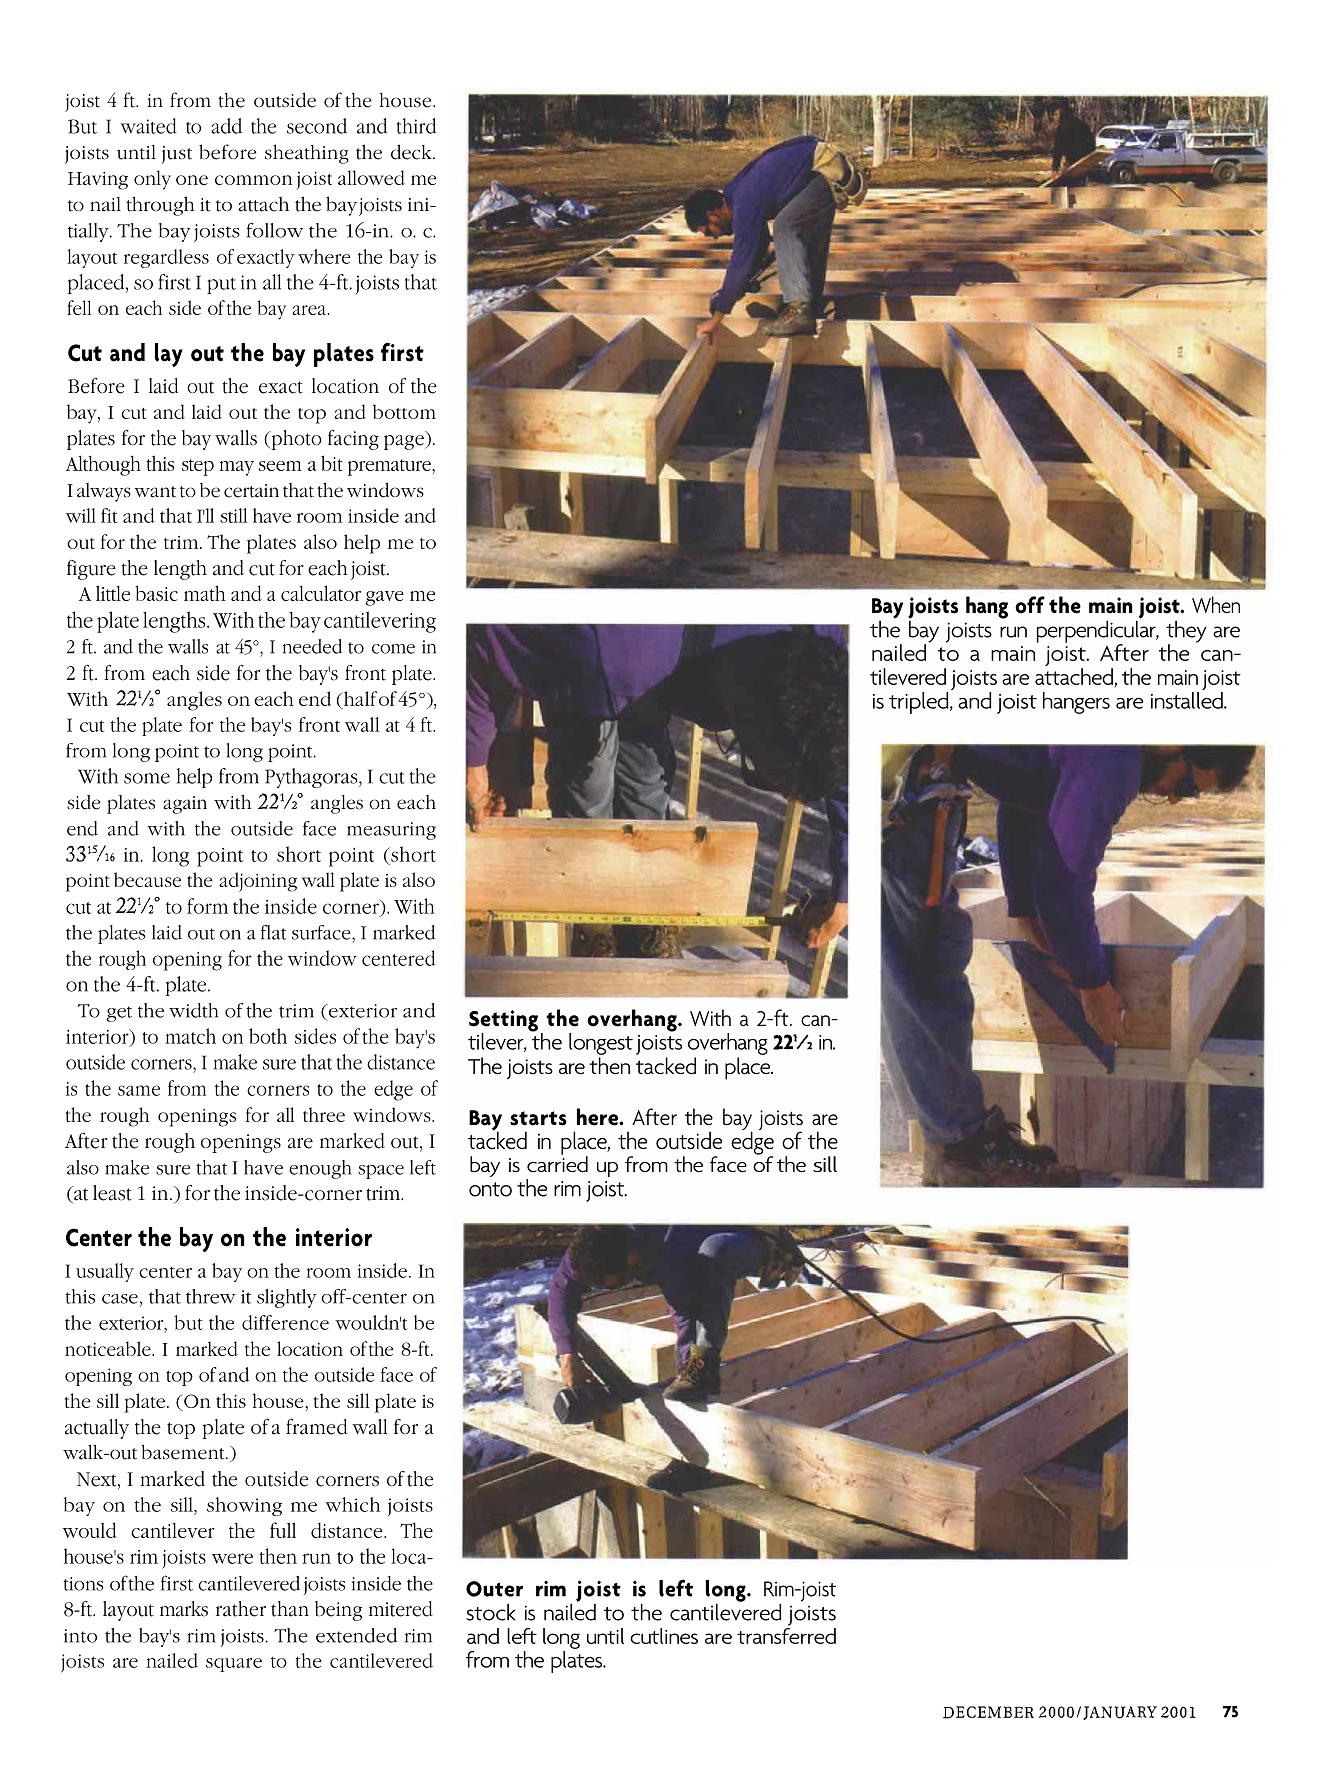  I want to click on one, so click(192, 180).
